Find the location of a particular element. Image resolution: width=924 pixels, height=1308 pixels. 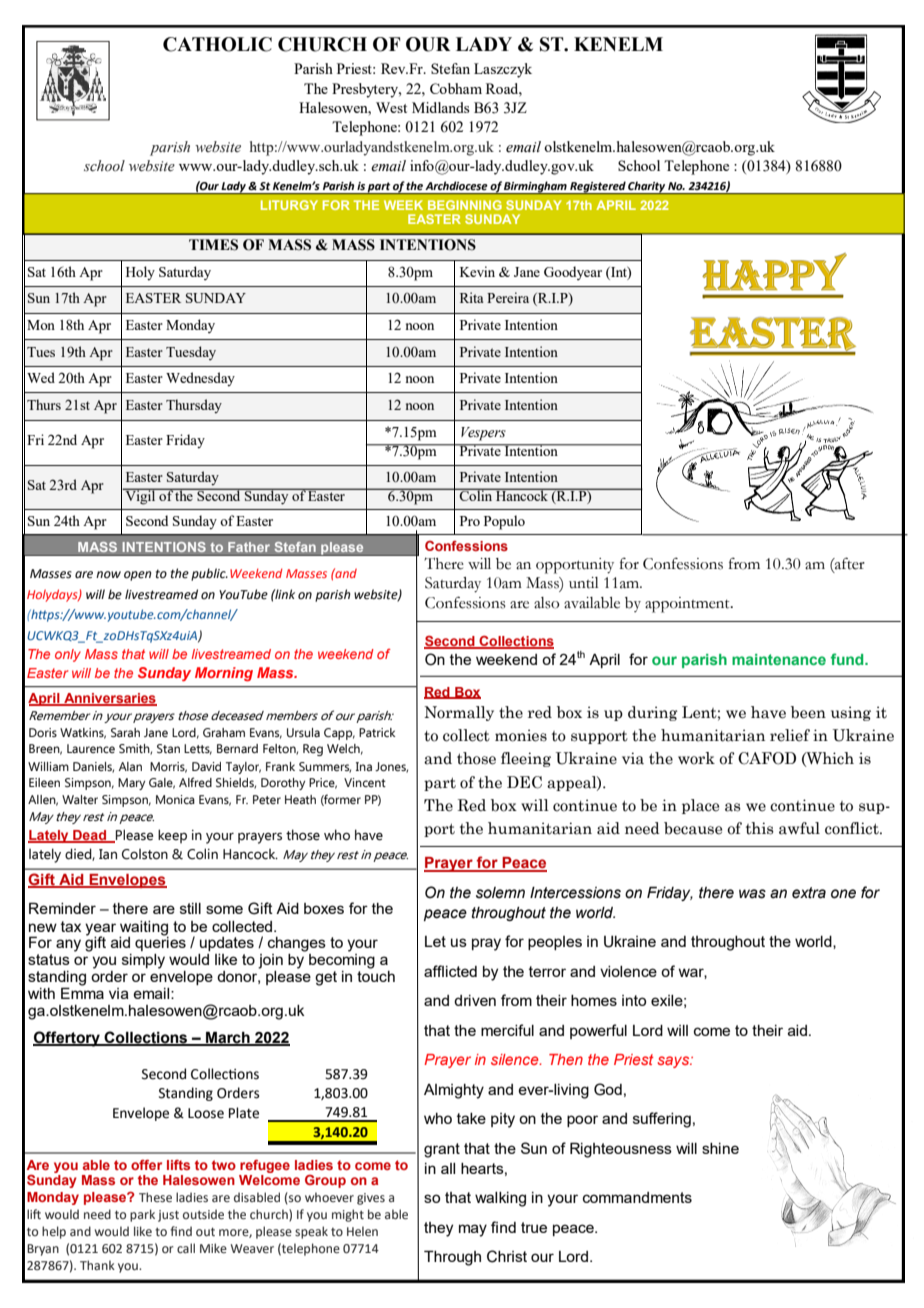

Anniversaries is located at coordinates (109, 699).
